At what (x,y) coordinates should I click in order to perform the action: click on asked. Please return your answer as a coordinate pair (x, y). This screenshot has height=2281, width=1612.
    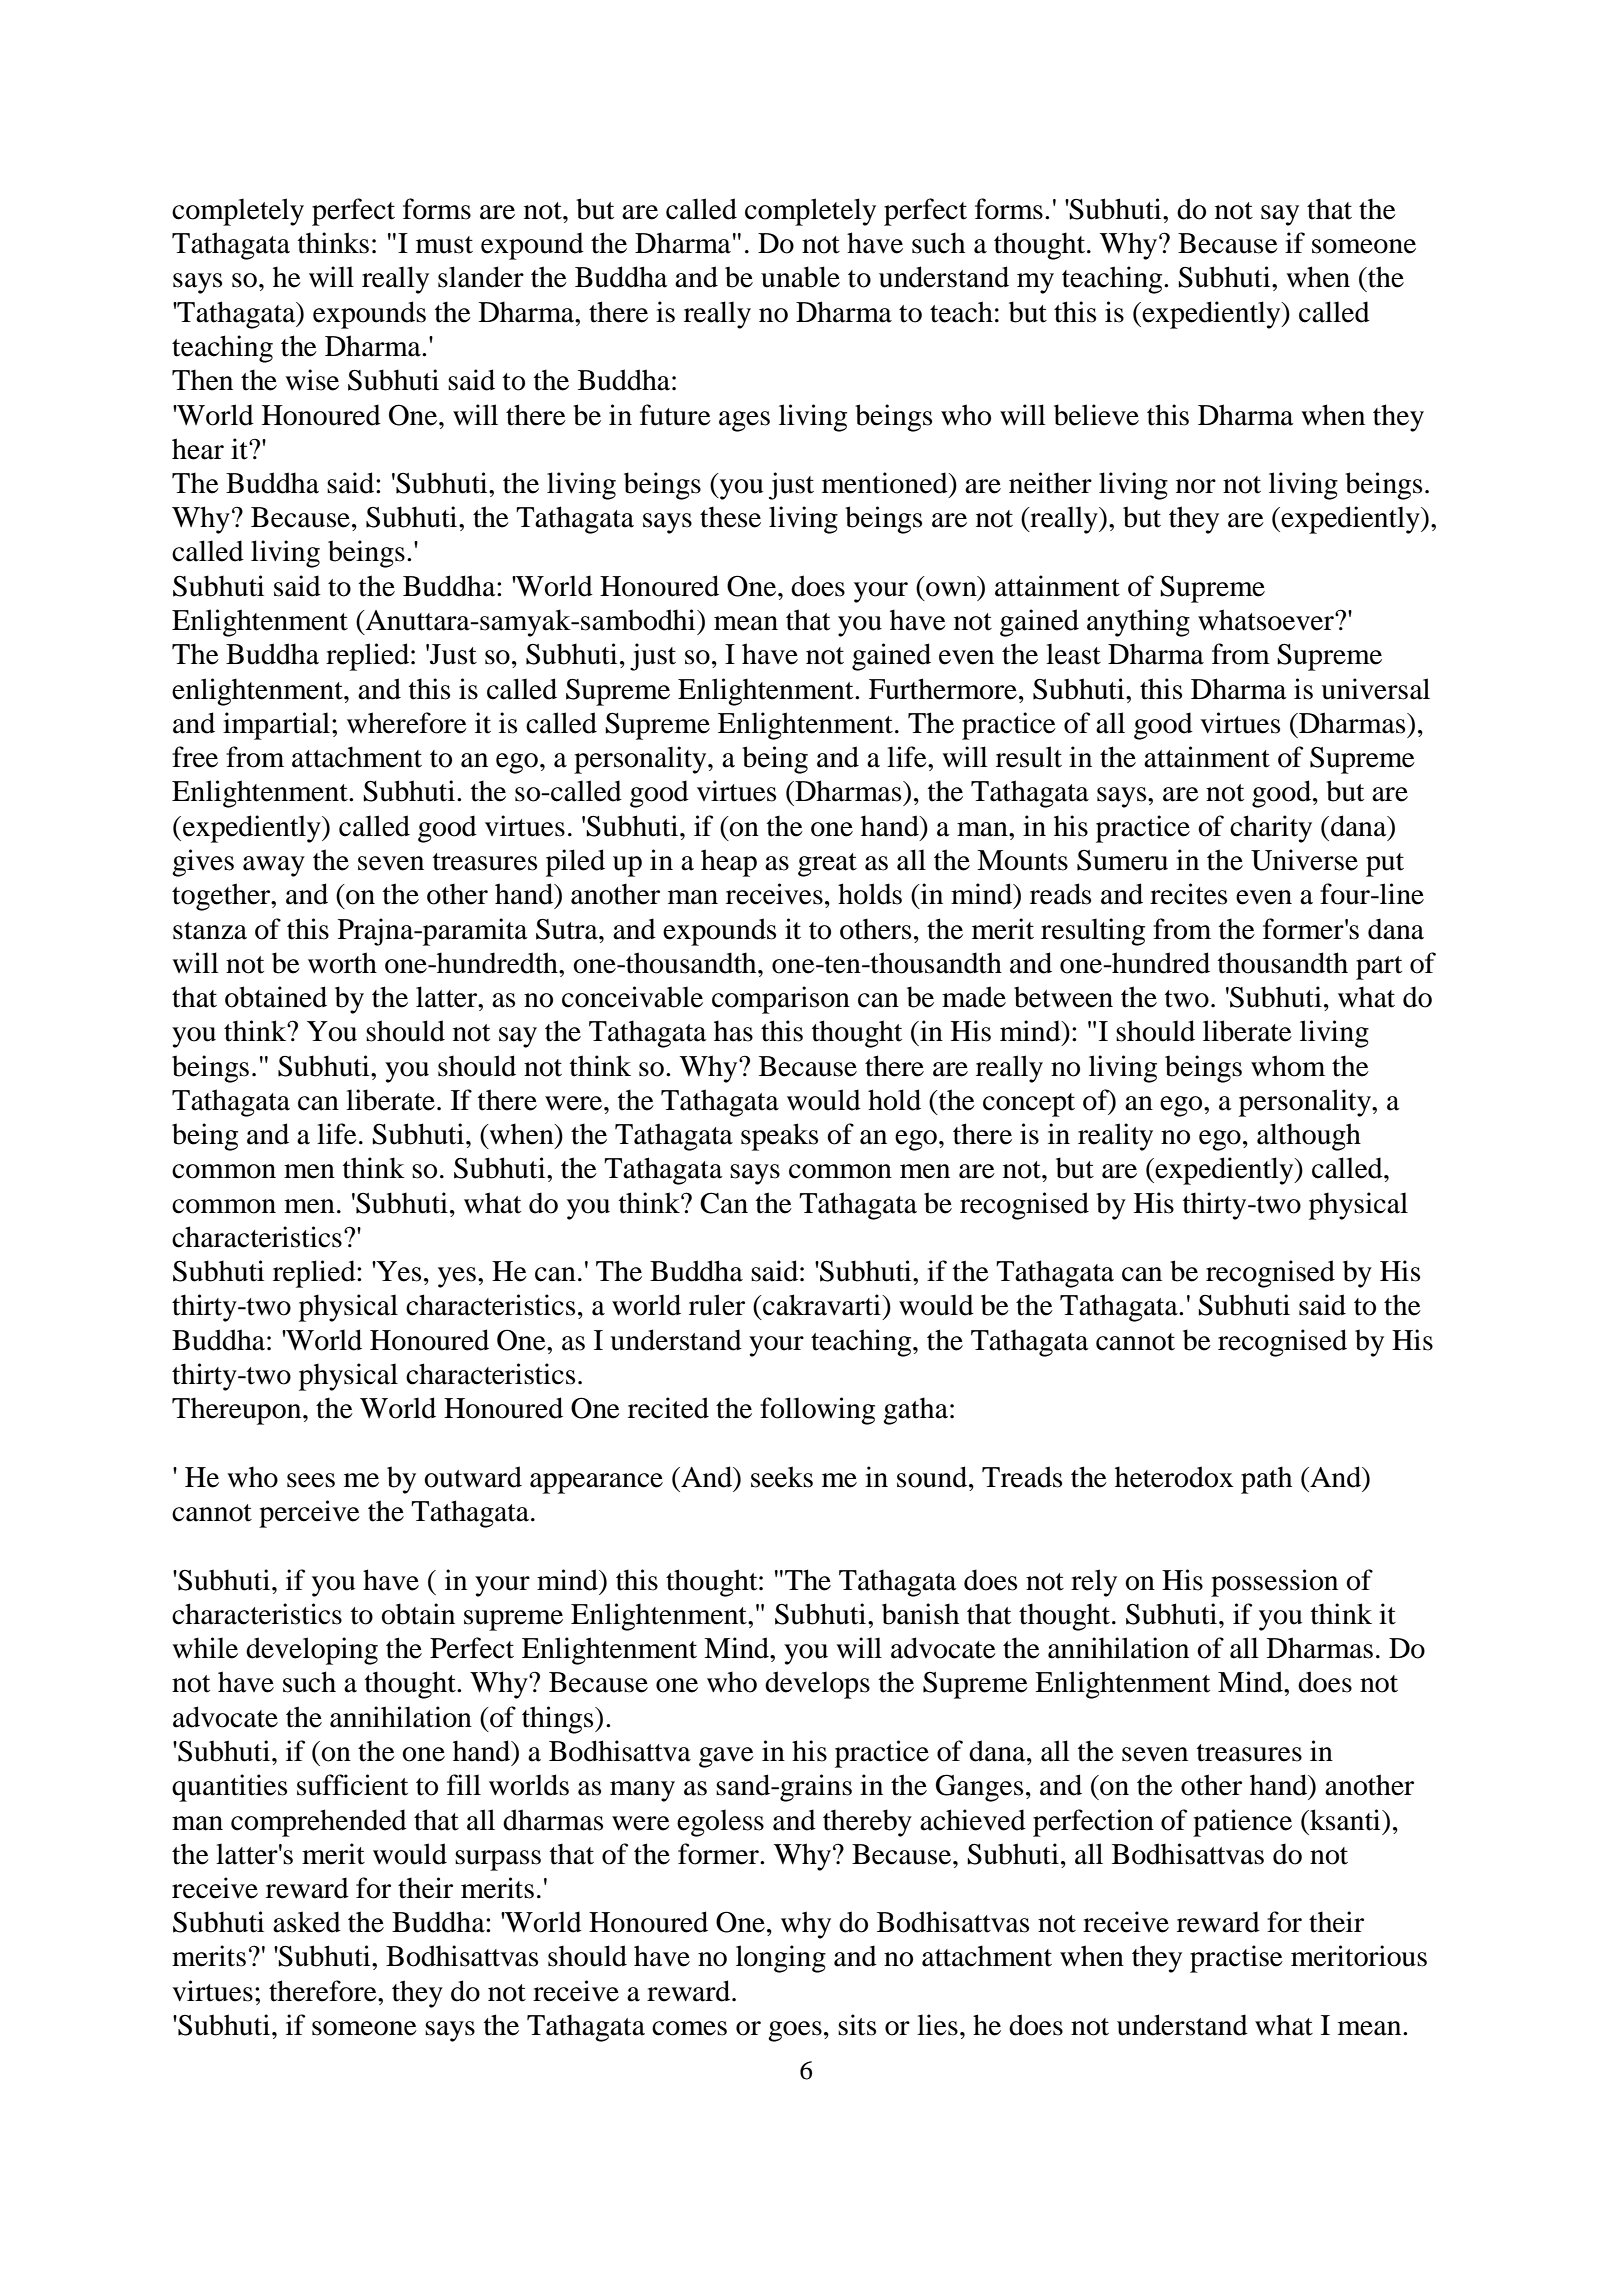
    Looking at the image, I should click on (307, 1922).
